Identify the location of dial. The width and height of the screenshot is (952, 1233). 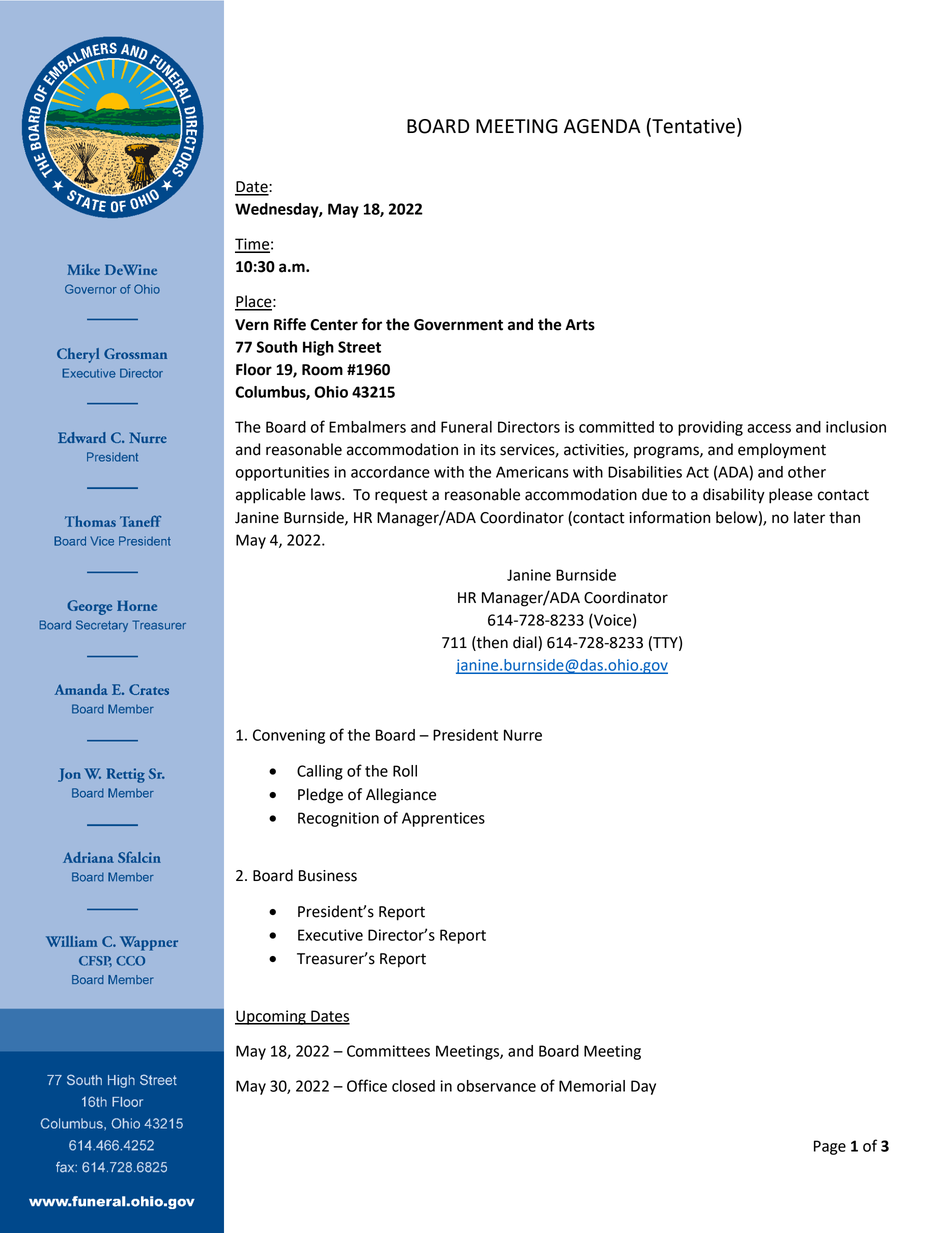
(526, 643).
